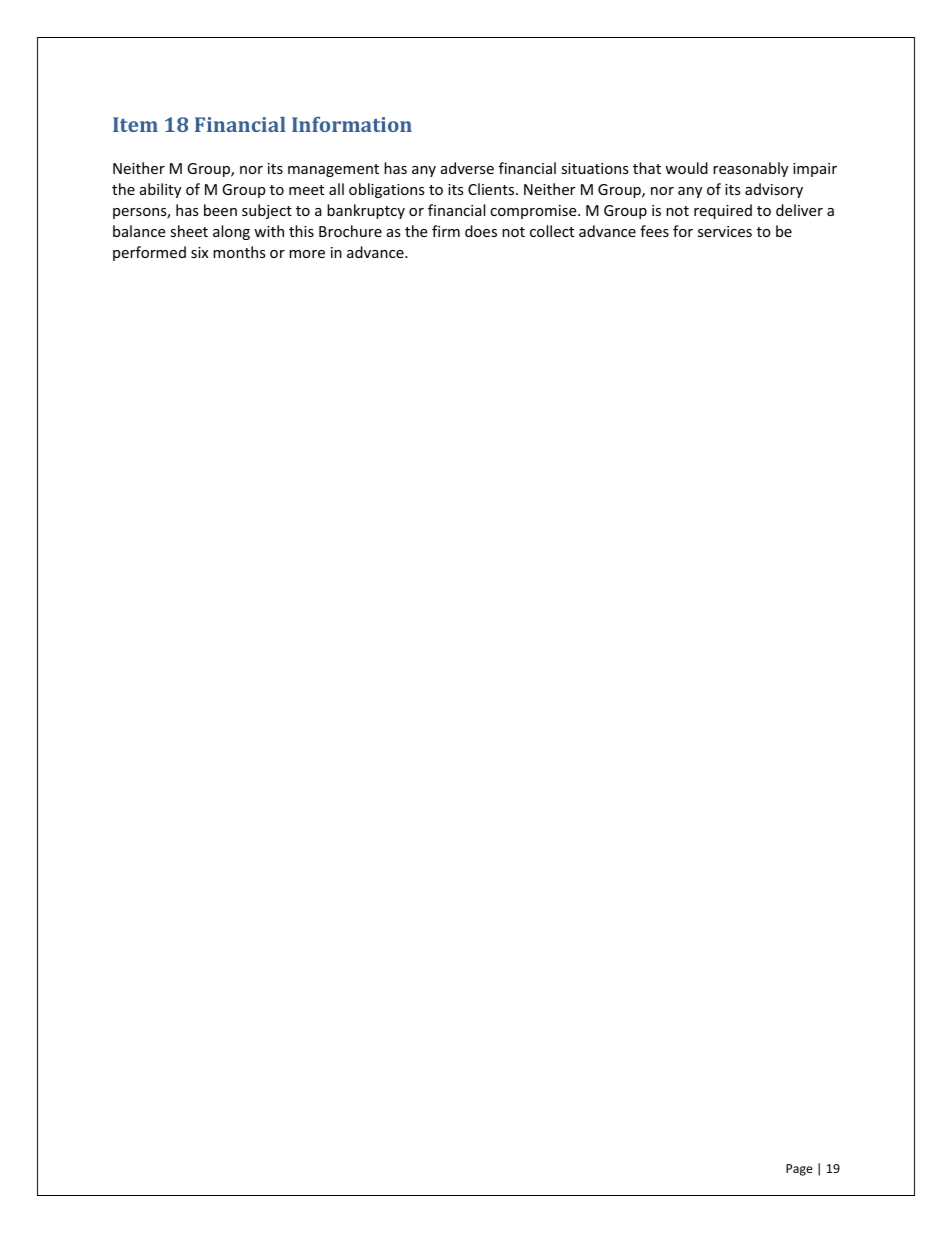  Describe the element at coordinates (750, 169) in the page. I see `reasonably` at that location.
